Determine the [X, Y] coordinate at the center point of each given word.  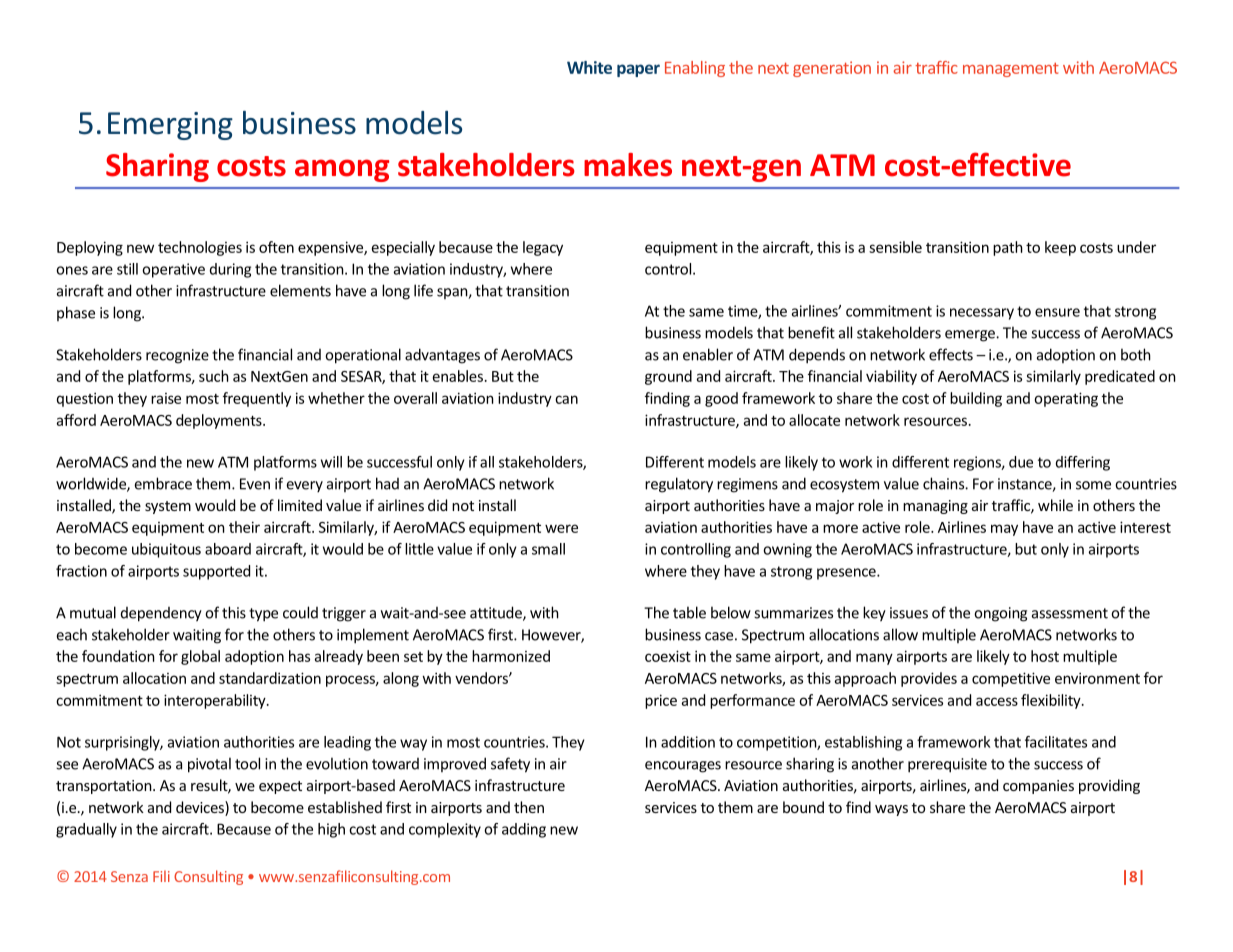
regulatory [679, 485]
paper [638, 70]
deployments [220, 421]
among [342, 170]
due [1021, 462]
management [1011, 70]
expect [280, 787]
